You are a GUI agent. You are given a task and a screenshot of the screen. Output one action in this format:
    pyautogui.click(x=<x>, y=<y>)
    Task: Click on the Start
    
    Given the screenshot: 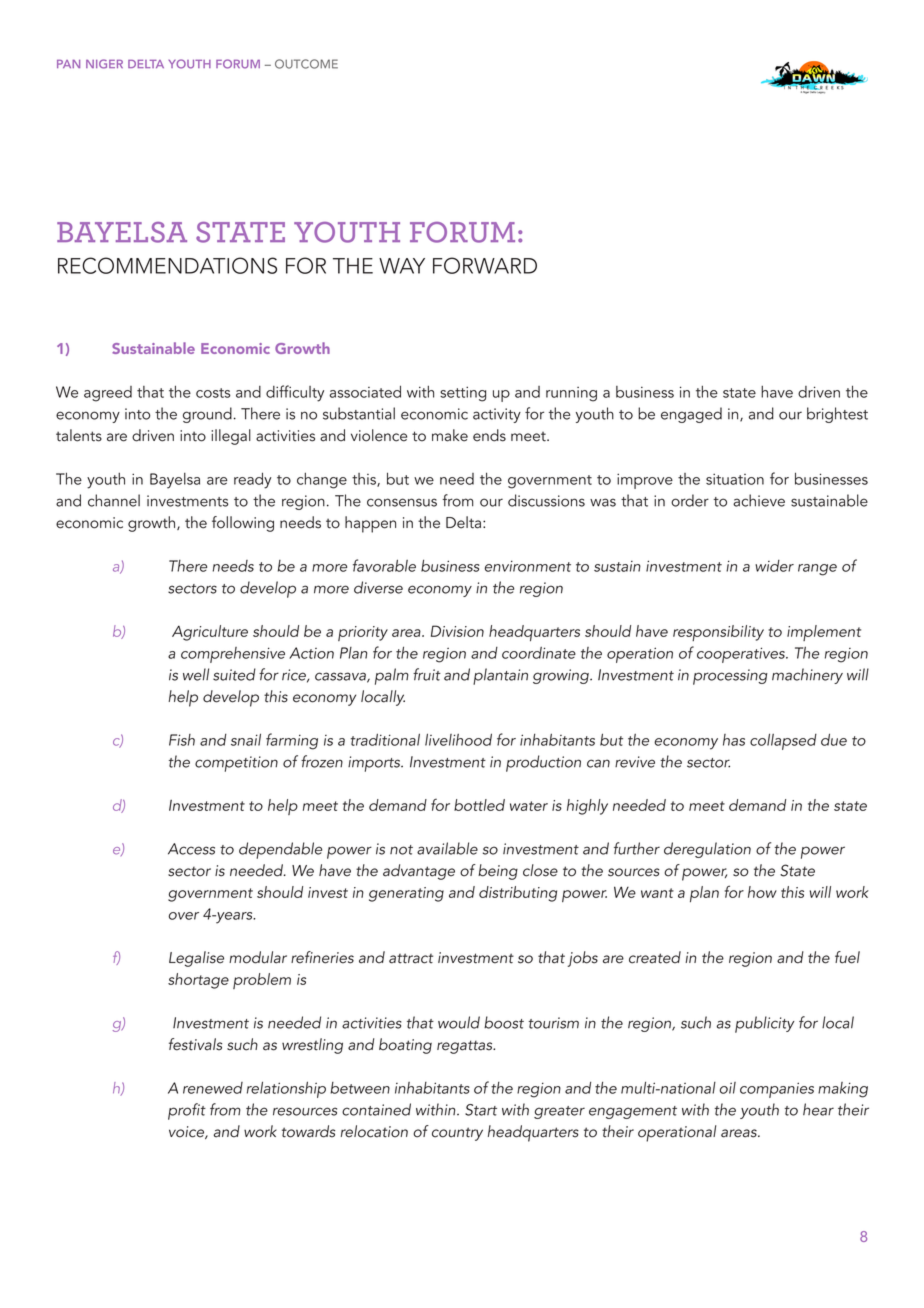 What is the action you would take?
    pyautogui.click(x=481, y=1110)
